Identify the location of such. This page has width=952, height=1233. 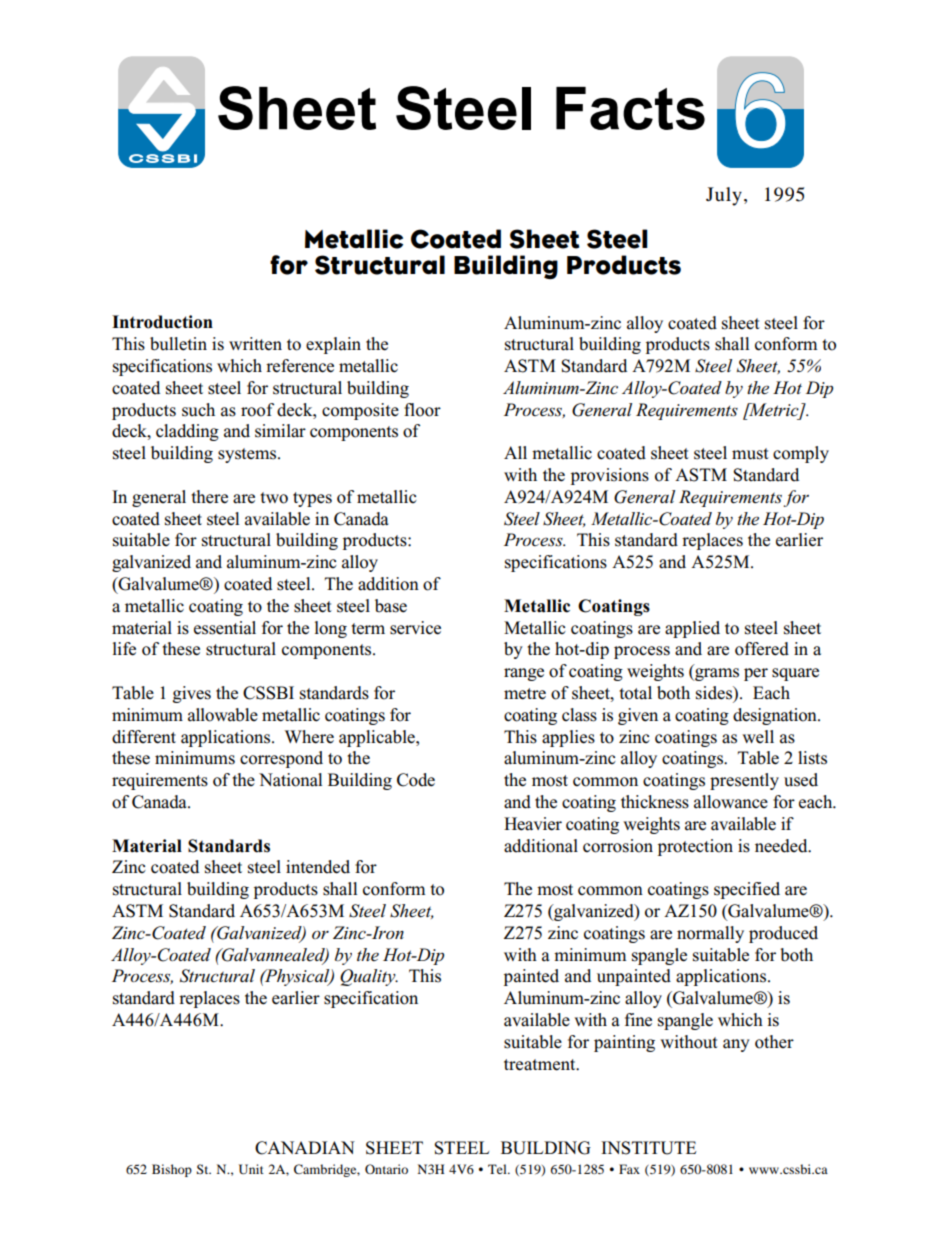
(198, 410).
